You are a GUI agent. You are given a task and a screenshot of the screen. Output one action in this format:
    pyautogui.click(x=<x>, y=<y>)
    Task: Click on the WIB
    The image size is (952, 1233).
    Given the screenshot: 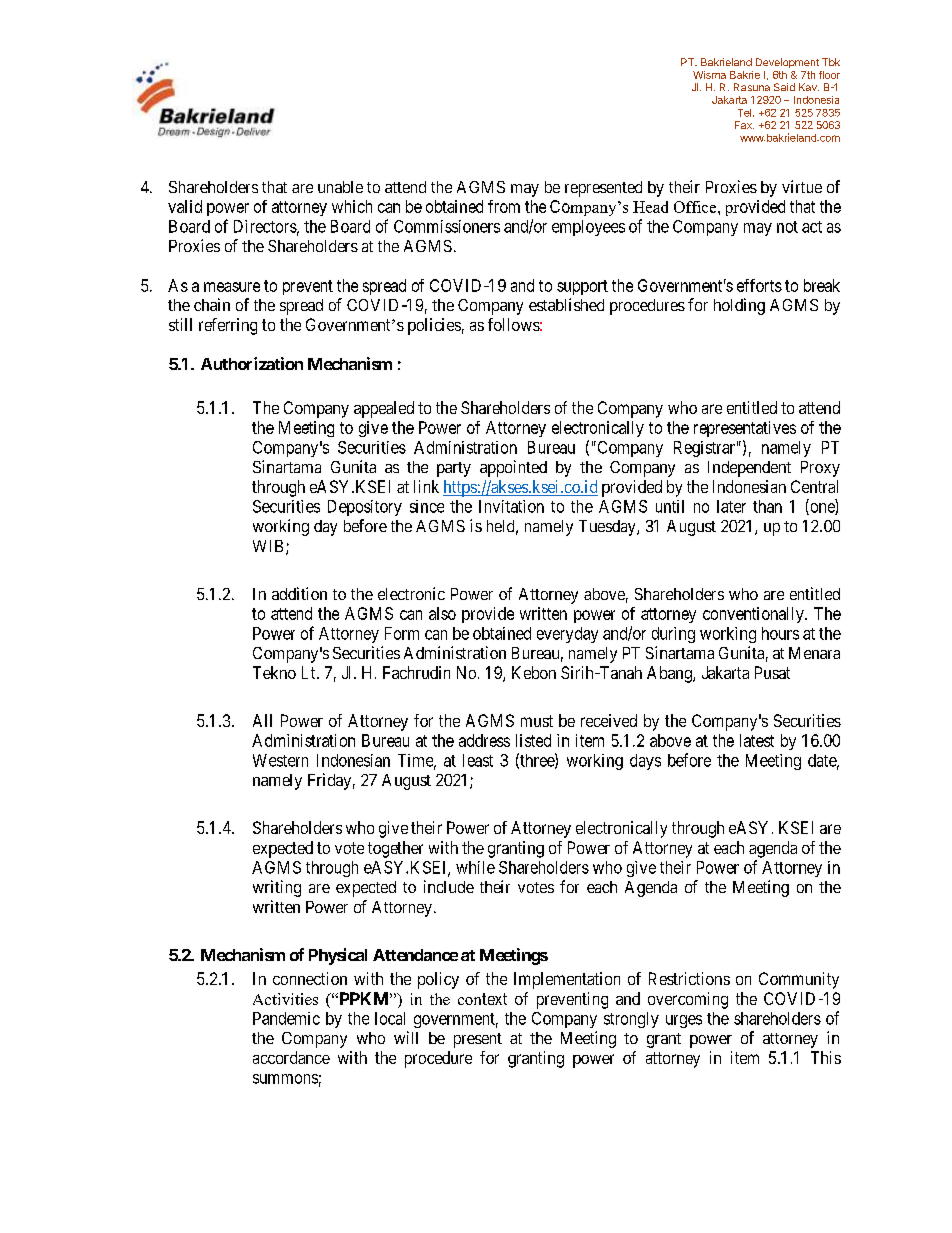 What is the action you would take?
    pyautogui.click(x=270, y=547)
